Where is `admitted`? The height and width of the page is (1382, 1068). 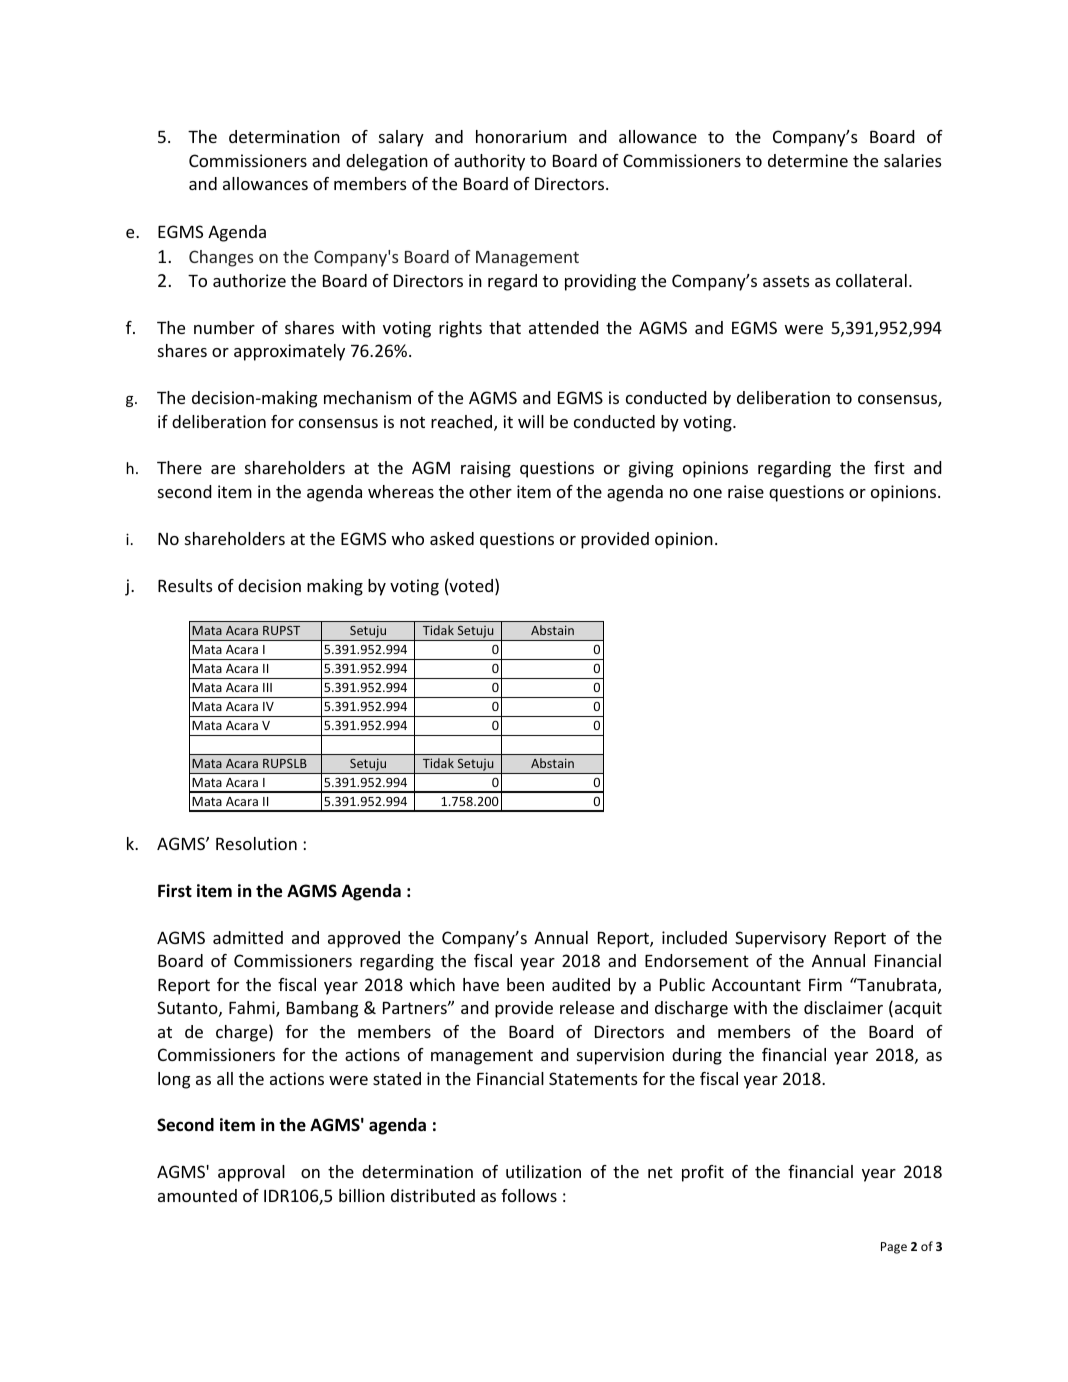 admitted is located at coordinates (248, 937).
